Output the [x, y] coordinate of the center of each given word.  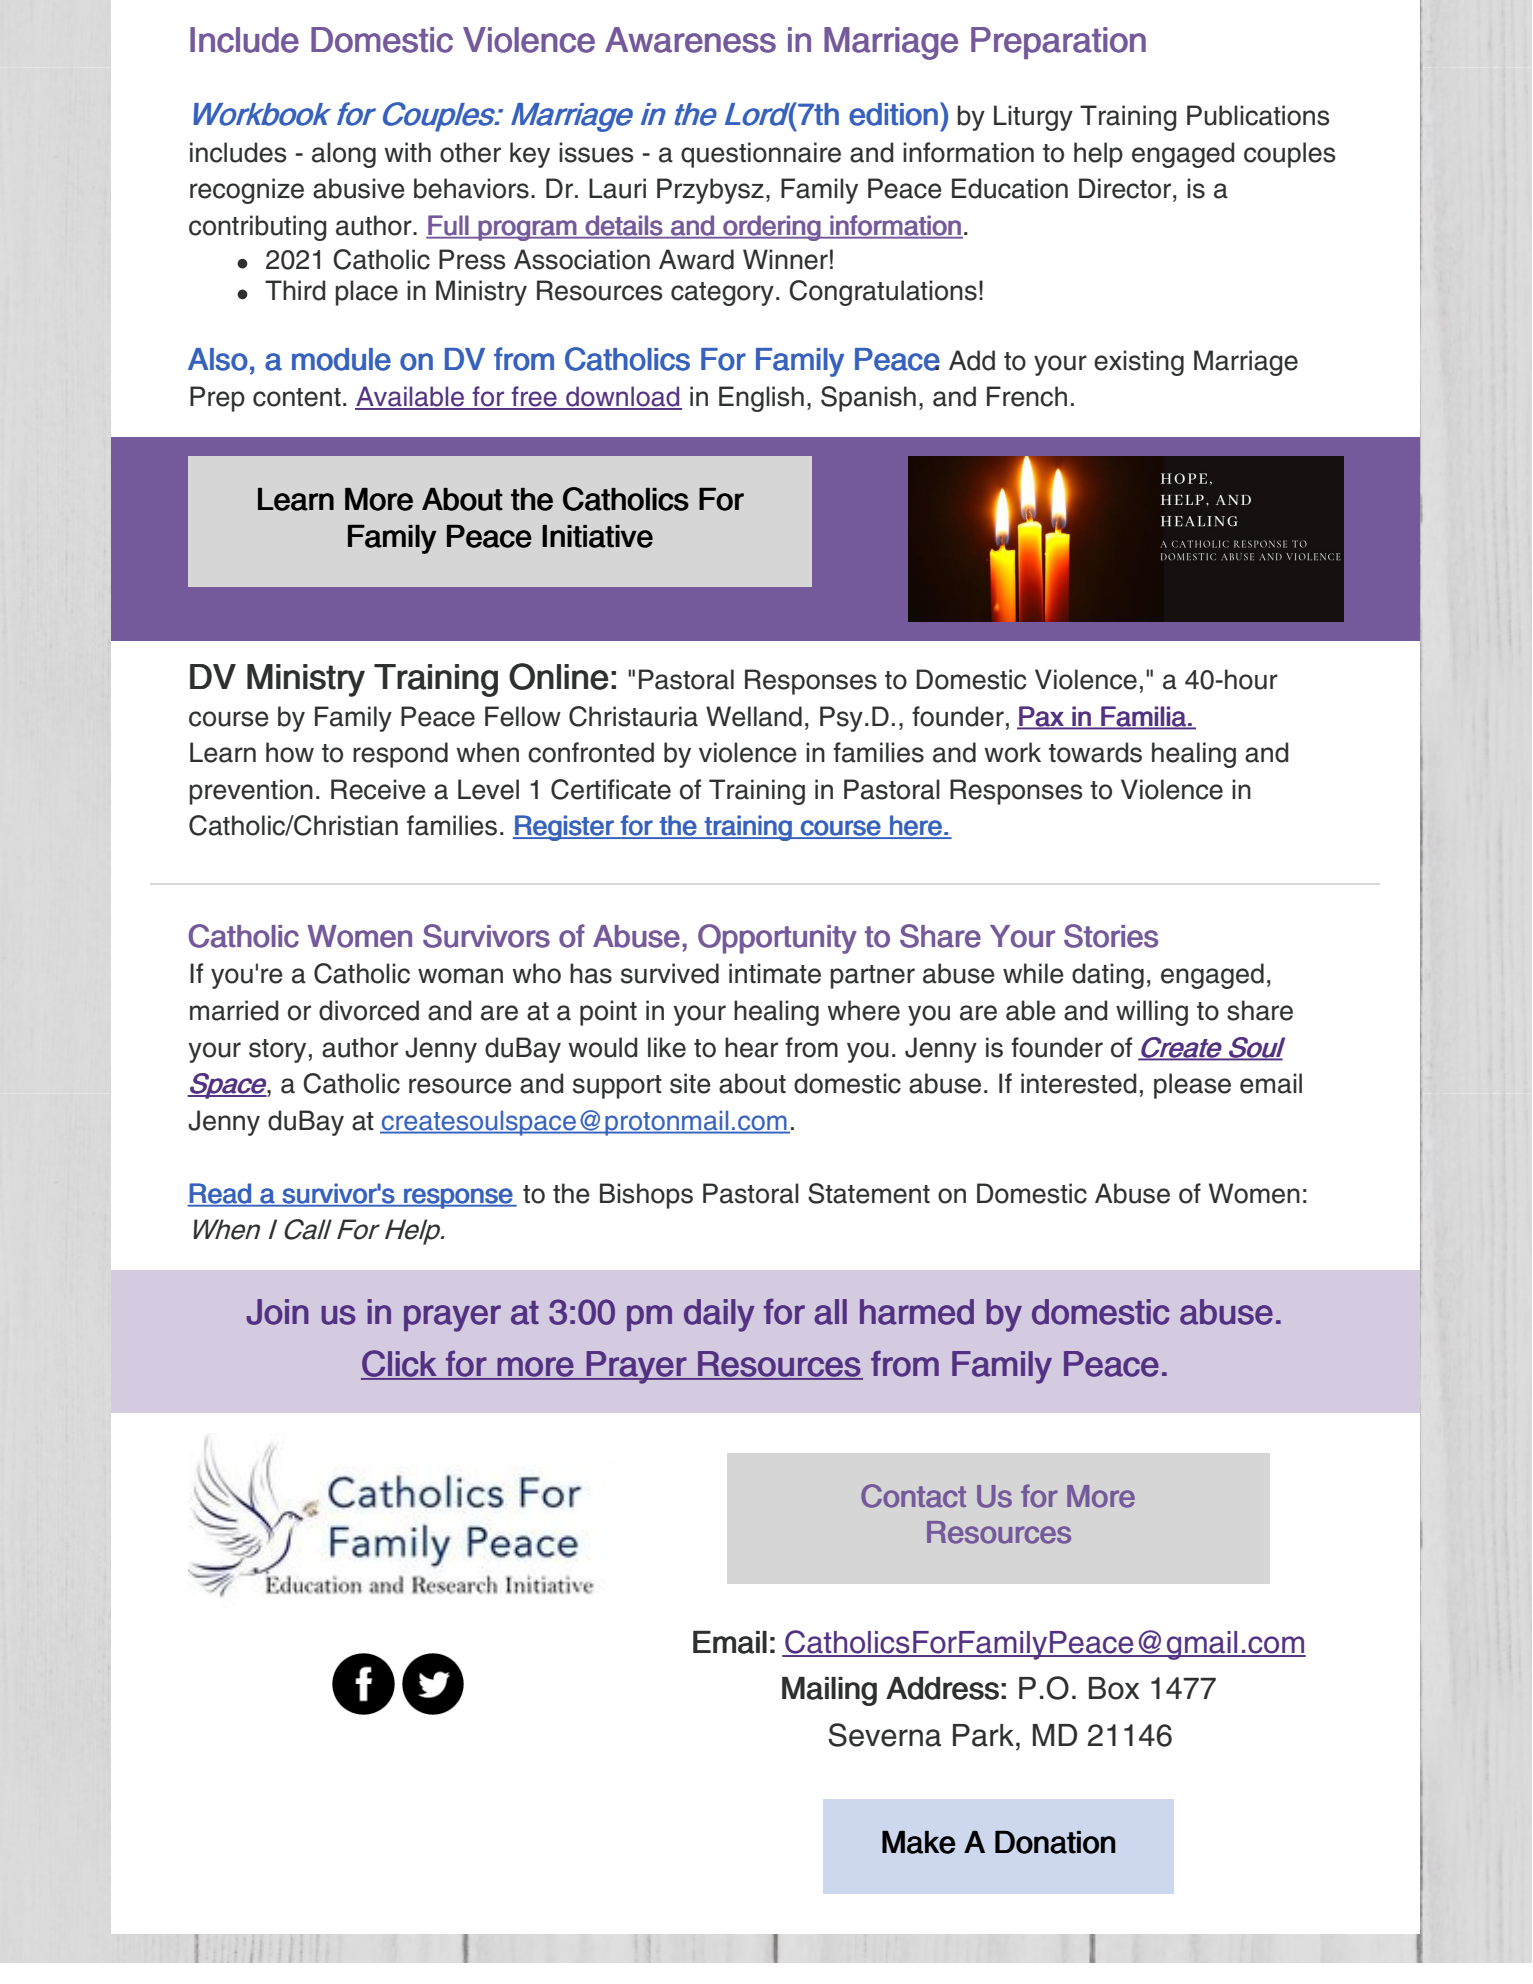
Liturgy [1033, 118]
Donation [1055, 1842]
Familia [1143, 717]
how [290, 752]
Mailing [829, 1691]
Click [399, 1364]
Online [559, 676]
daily [719, 1315]
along [344, 155]
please [1192, 1086]
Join [277, 1312]
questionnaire [761, 155]
